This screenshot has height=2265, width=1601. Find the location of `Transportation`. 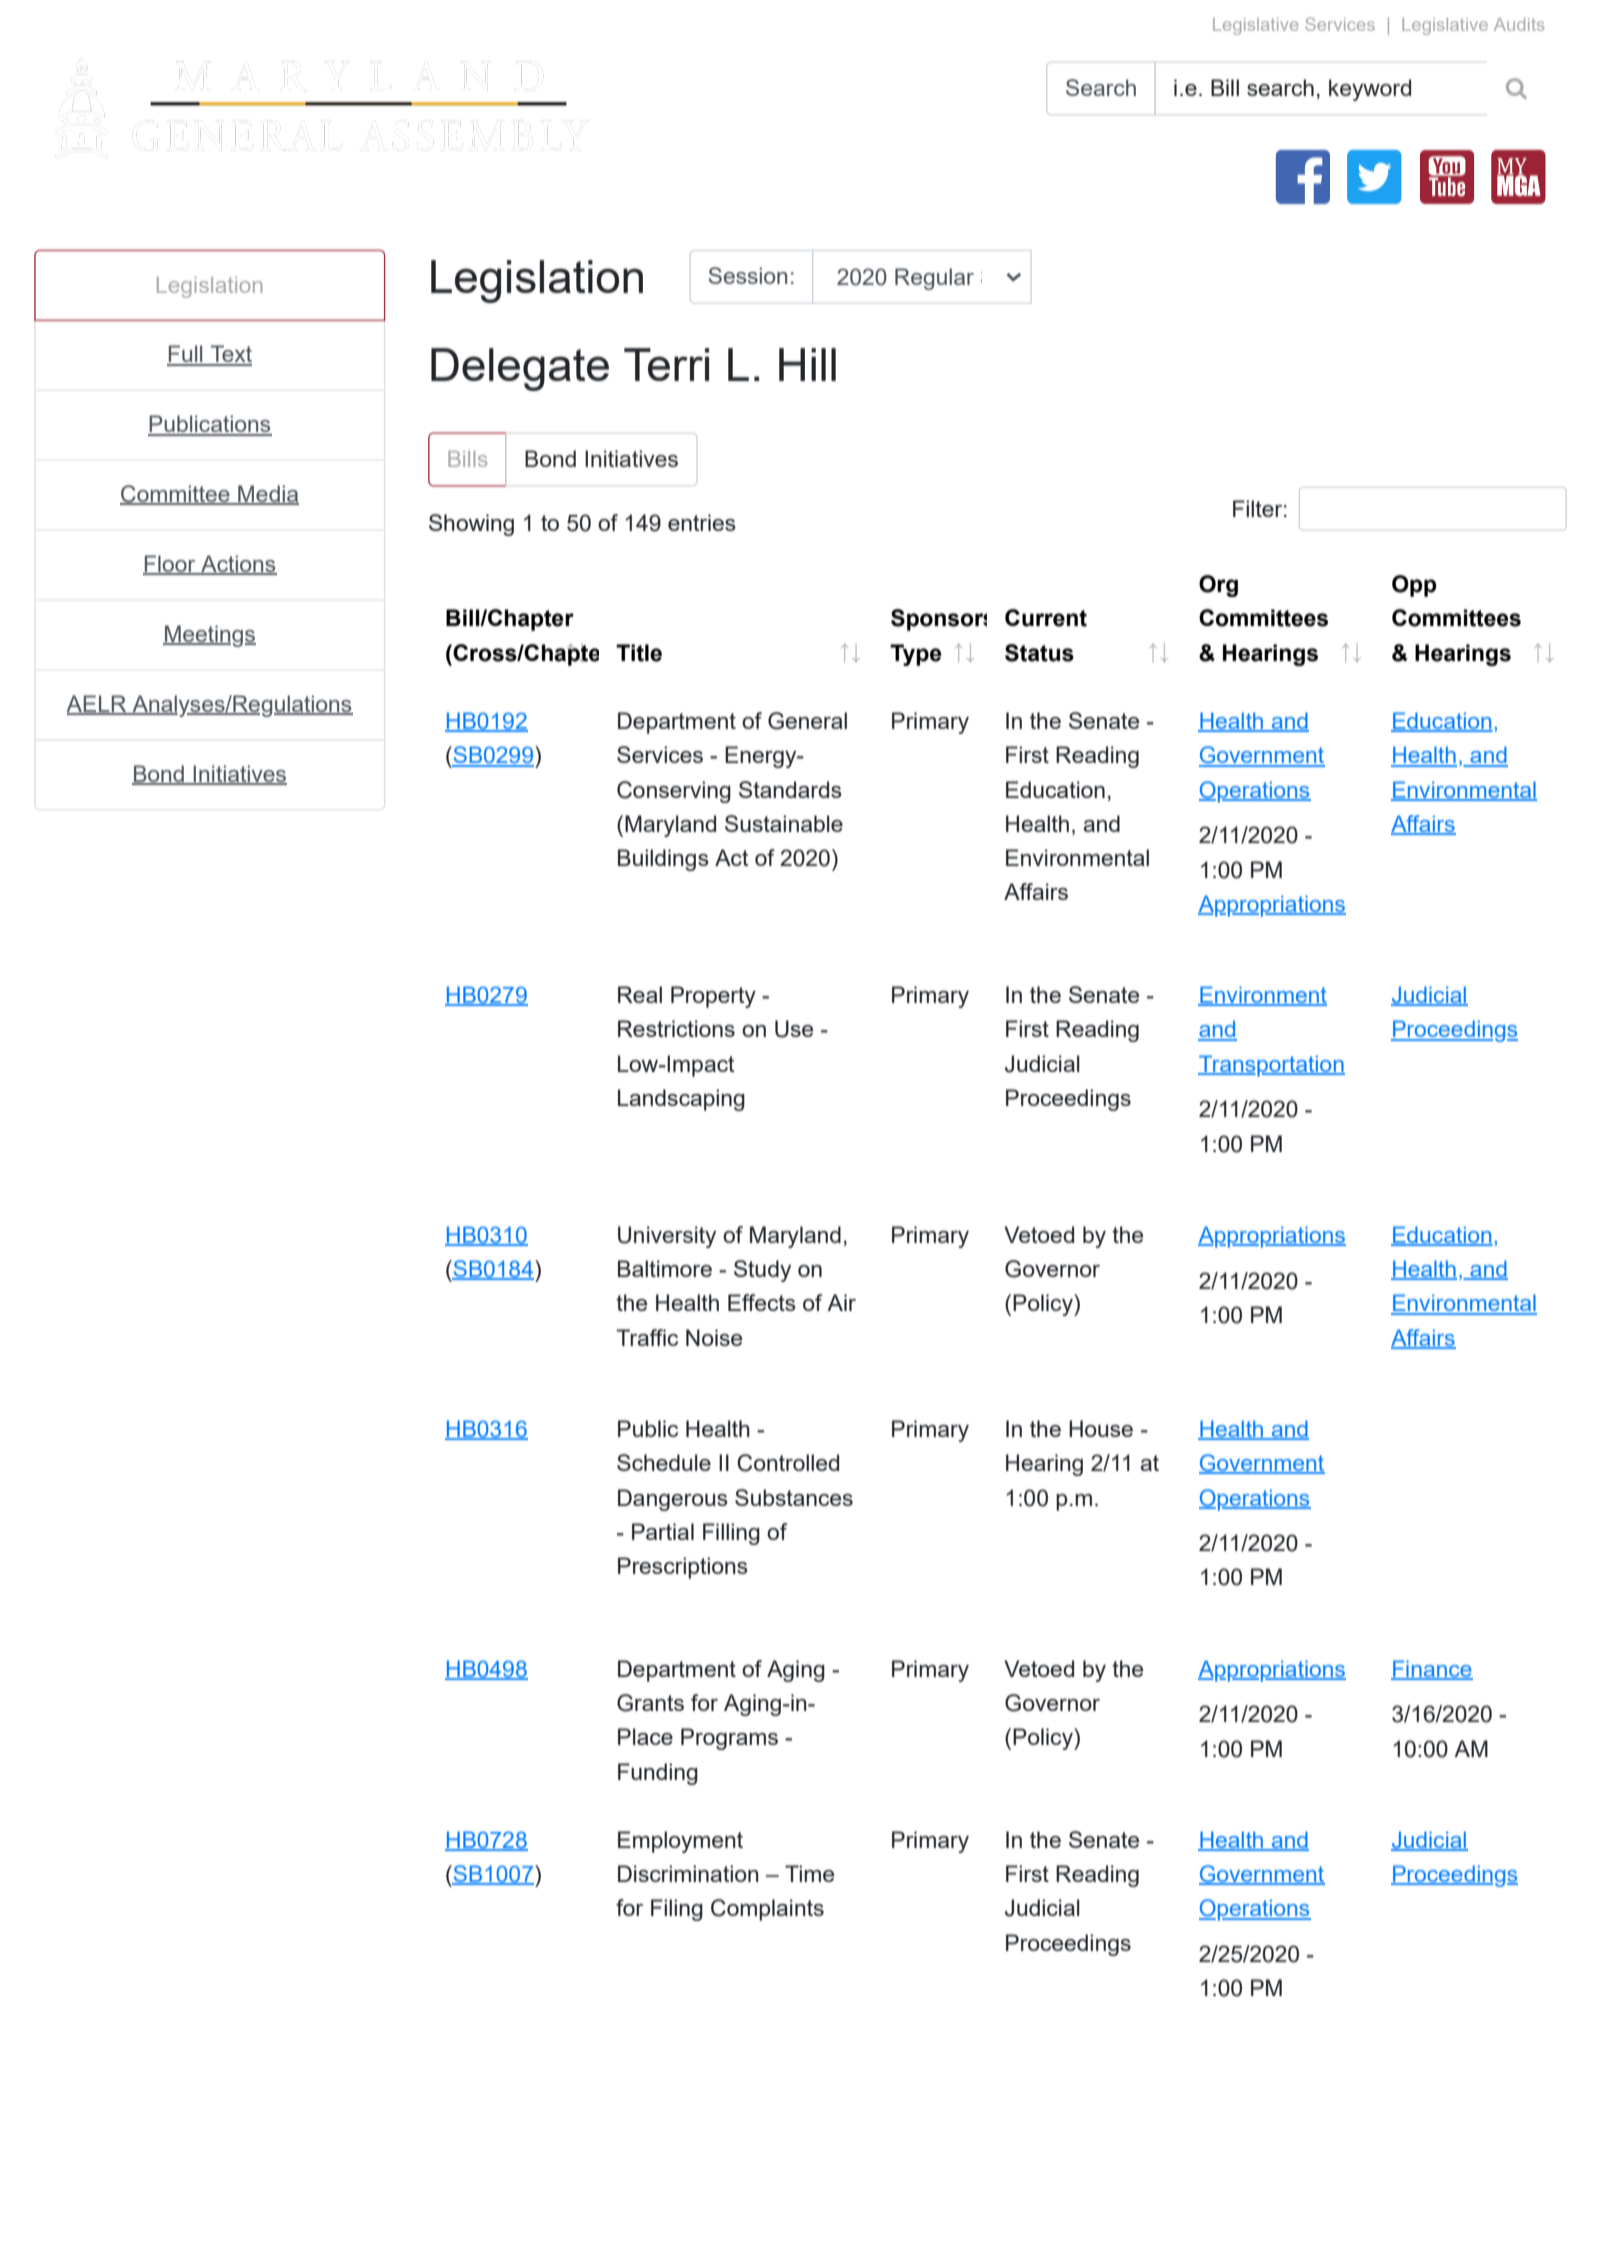

Transportation is located at coordinates (1271, 1066).
